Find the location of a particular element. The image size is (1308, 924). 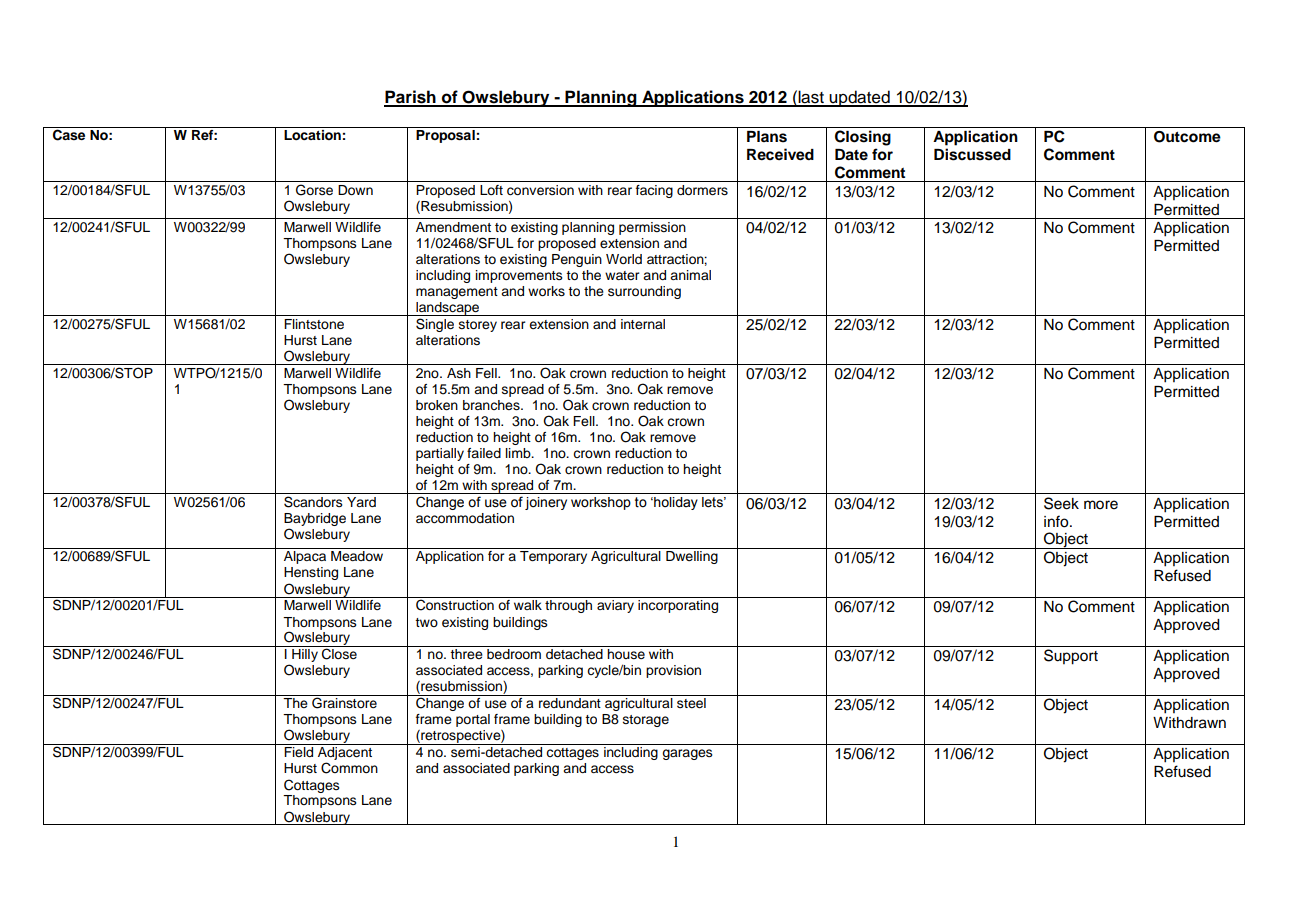

two is located at coordinates (426, 622).
